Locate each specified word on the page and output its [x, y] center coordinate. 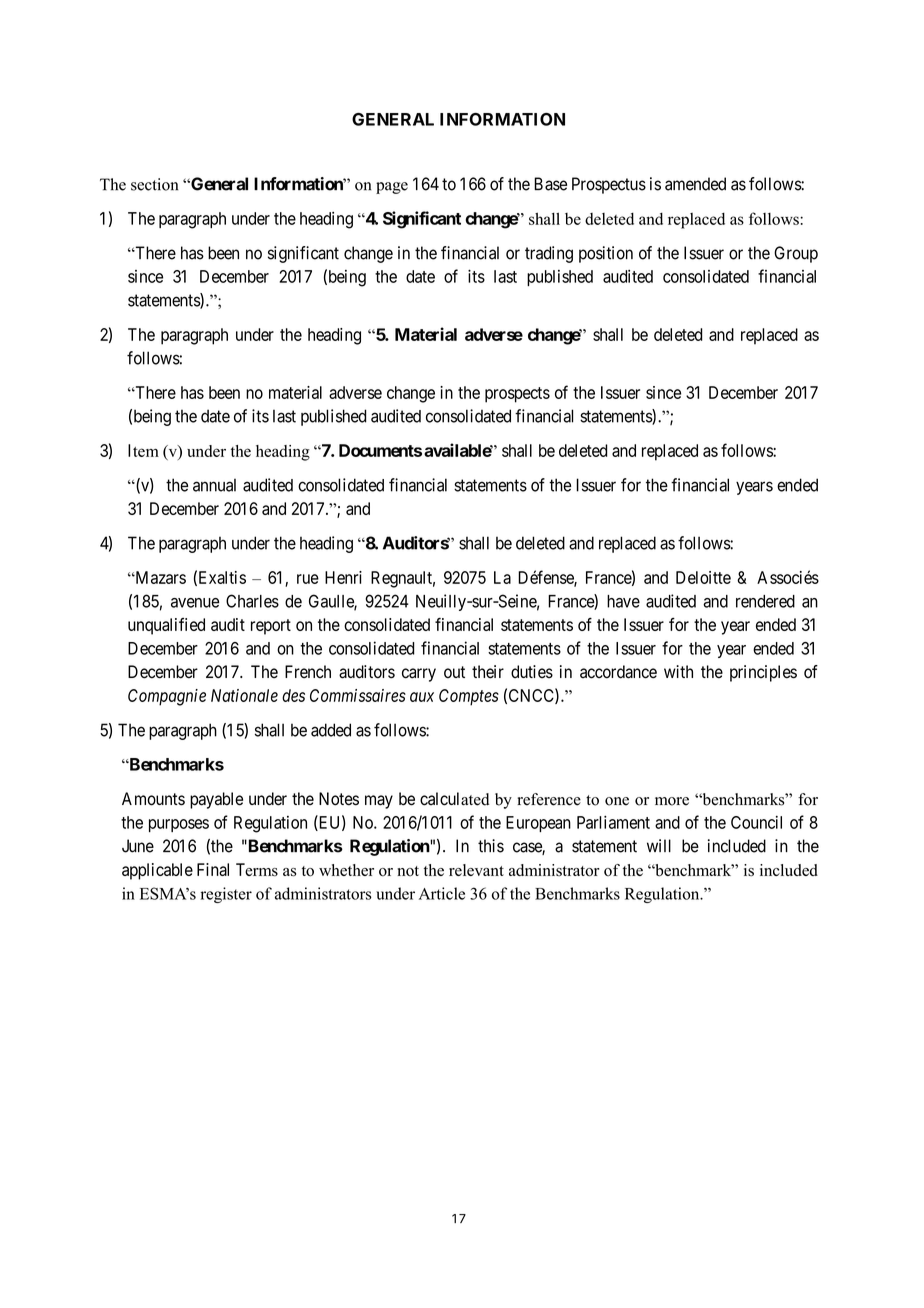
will [659, 845]
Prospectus [609, 185]
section [154, 184]
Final [213, 869]
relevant [476, 870]
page [392, 188]
